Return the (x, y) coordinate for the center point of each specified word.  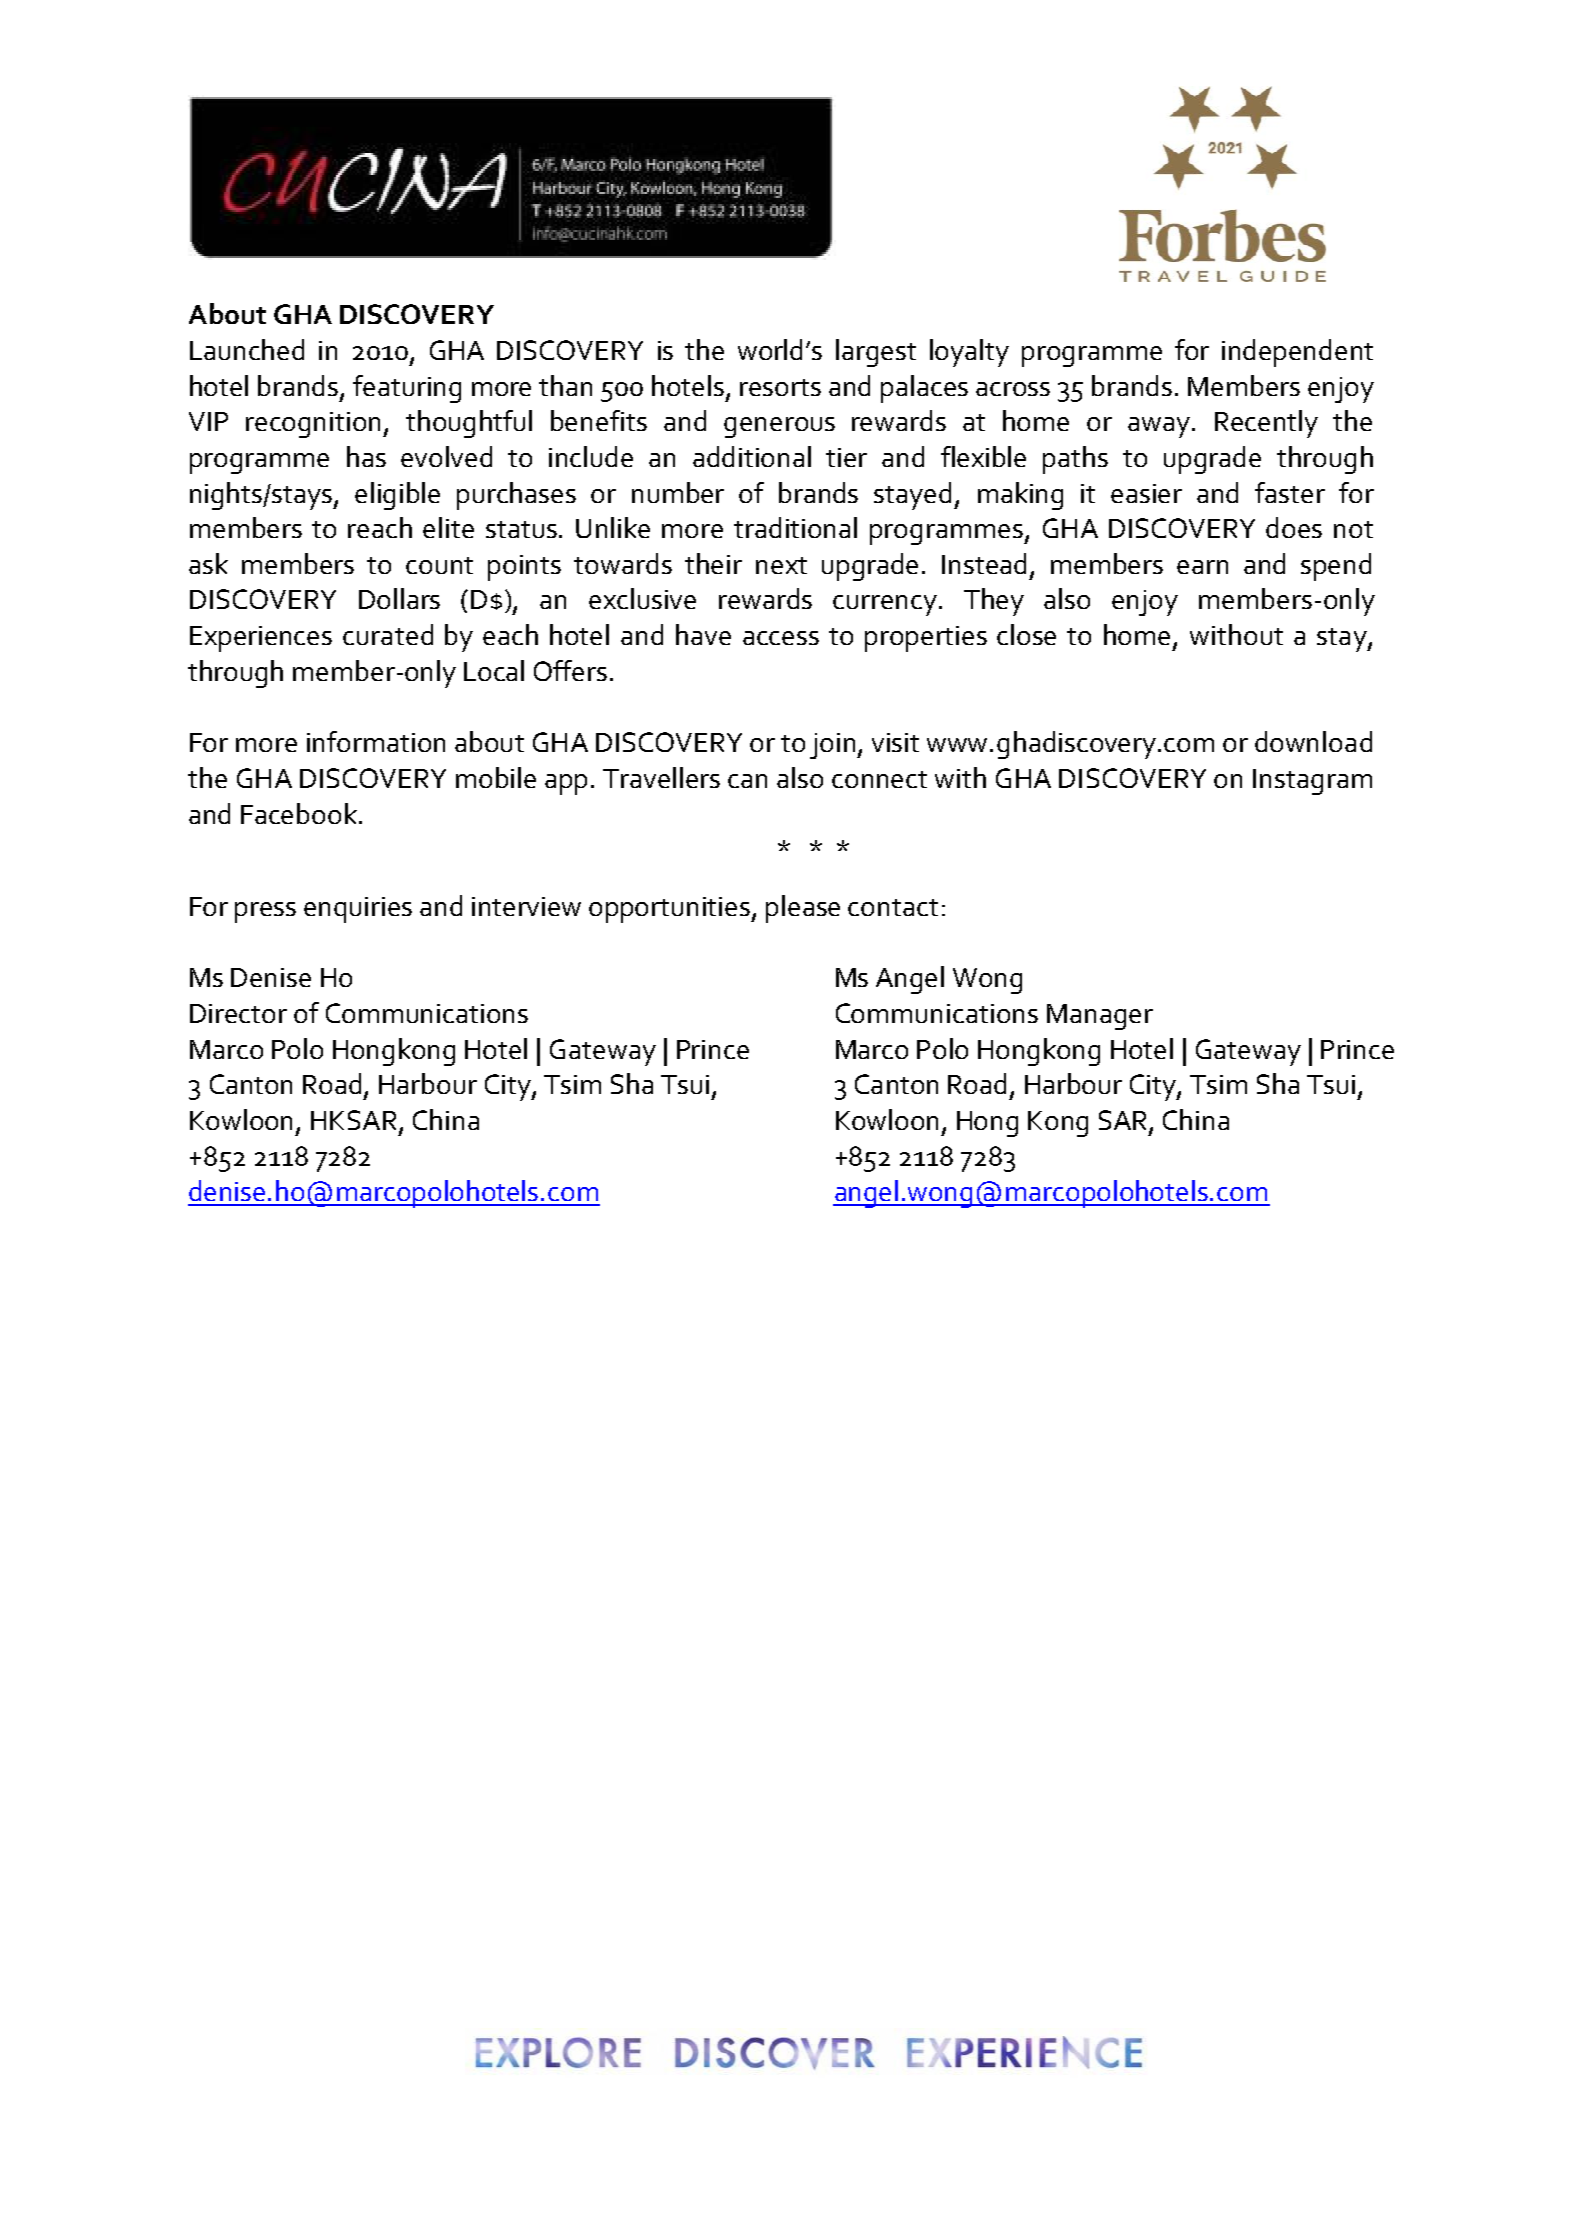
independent (1297, 353)
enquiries (358, 910)
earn (1202, 567)
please (803, 909)
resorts (780, 387)
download (1313, 741)
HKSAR (355, 1121)
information (376, 741)
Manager (1100, 1017)
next (781, 565)
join (834, 746)
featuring (407, 389)
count (439, 565)
